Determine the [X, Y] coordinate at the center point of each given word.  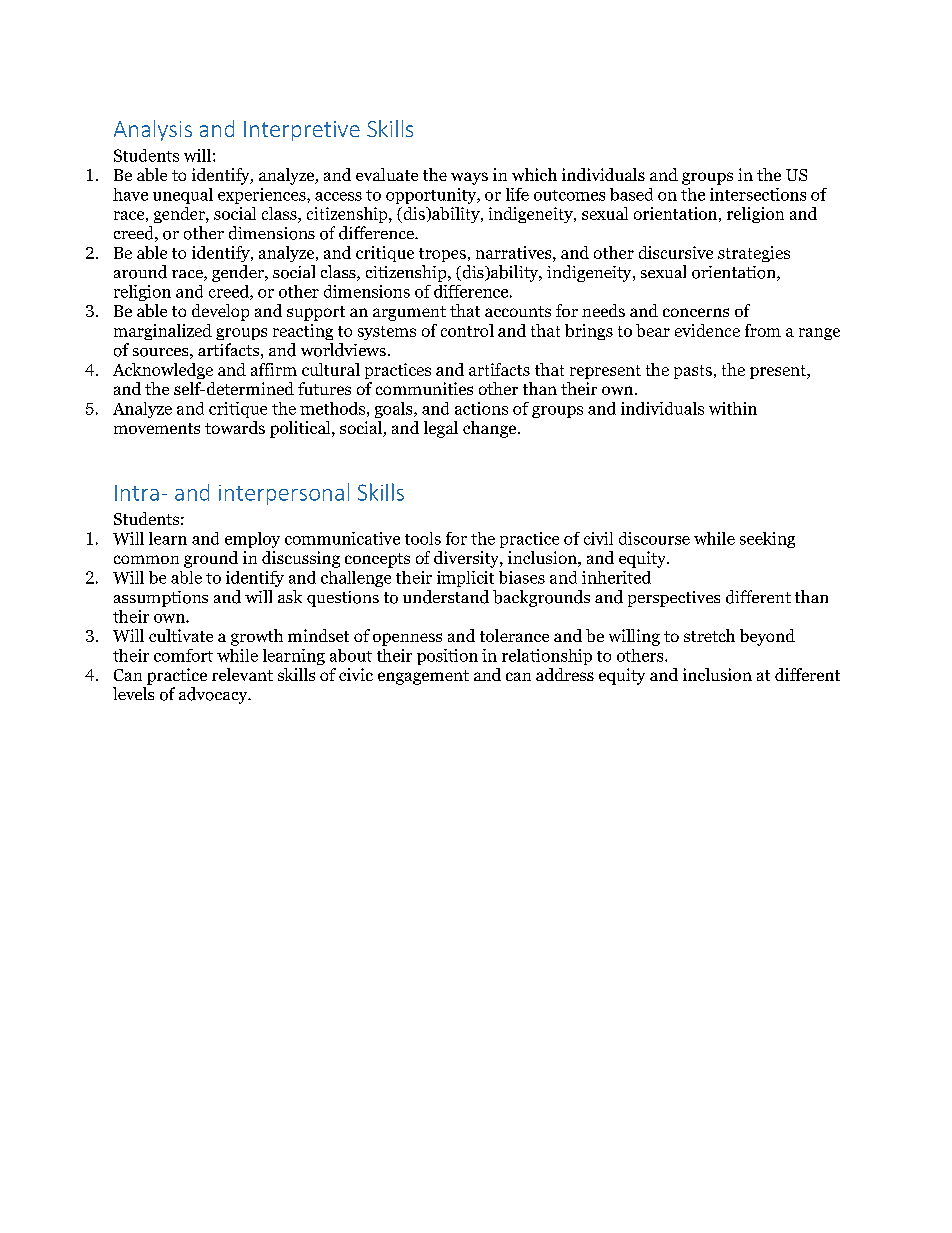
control [467, 330]
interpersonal [284, 494]
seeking [767, 540]
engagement [423, 677]
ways [469, 178]
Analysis [153, 130]
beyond [767, 637]
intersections [758, 194]
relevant [242, 674]
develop [220, 312]
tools [423, 538]
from [763, 330]
